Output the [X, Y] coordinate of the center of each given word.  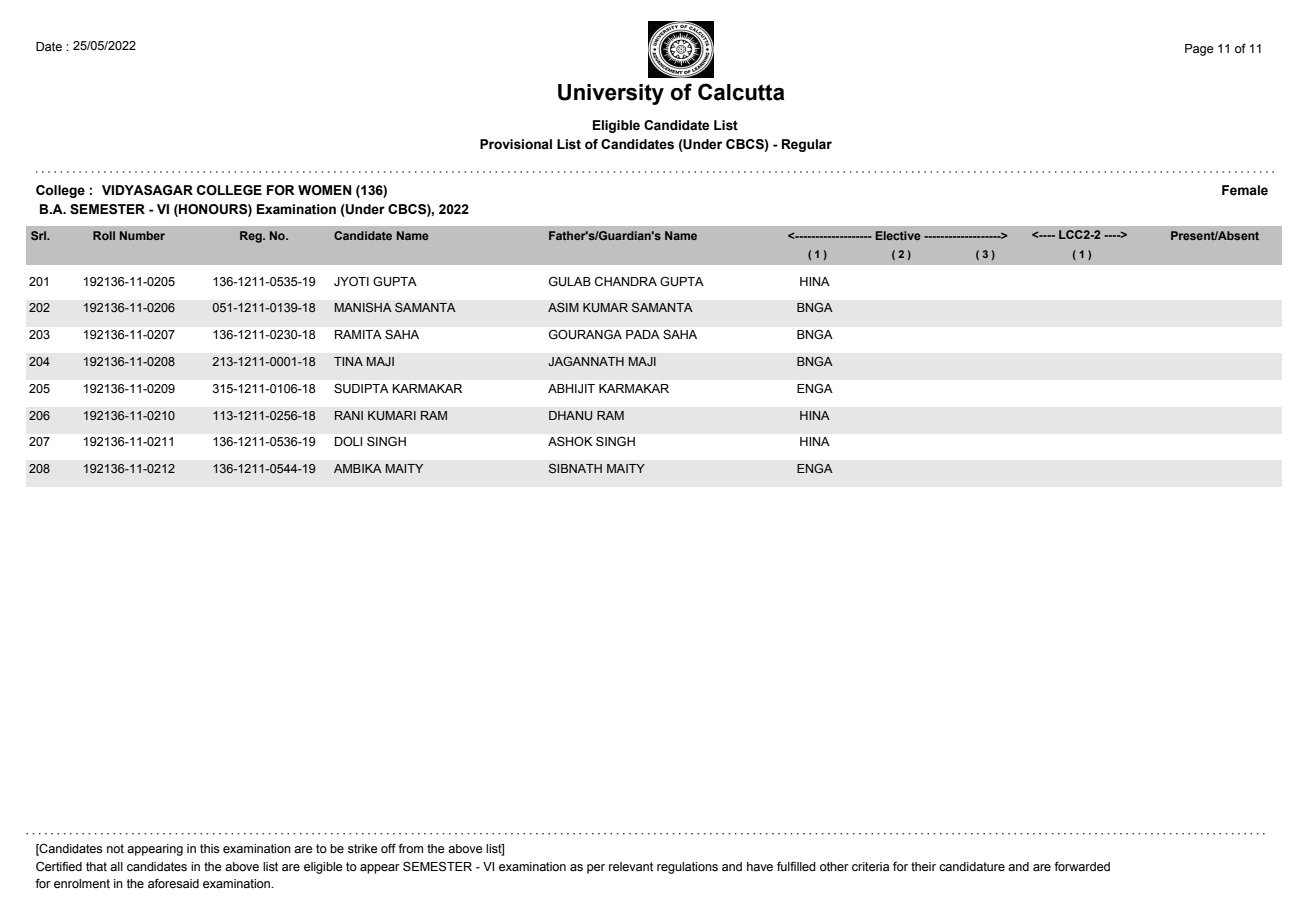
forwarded [1082, 866]
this [209, 849]
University [611, 94]
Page [1199, 50]
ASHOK [570, 441]
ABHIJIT [571, 389]
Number [142, 235]
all [116, 866]
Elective [898, 235]
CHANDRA [626, 281]
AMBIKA [358, 468]
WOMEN [325, 190]
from [410, 848]
